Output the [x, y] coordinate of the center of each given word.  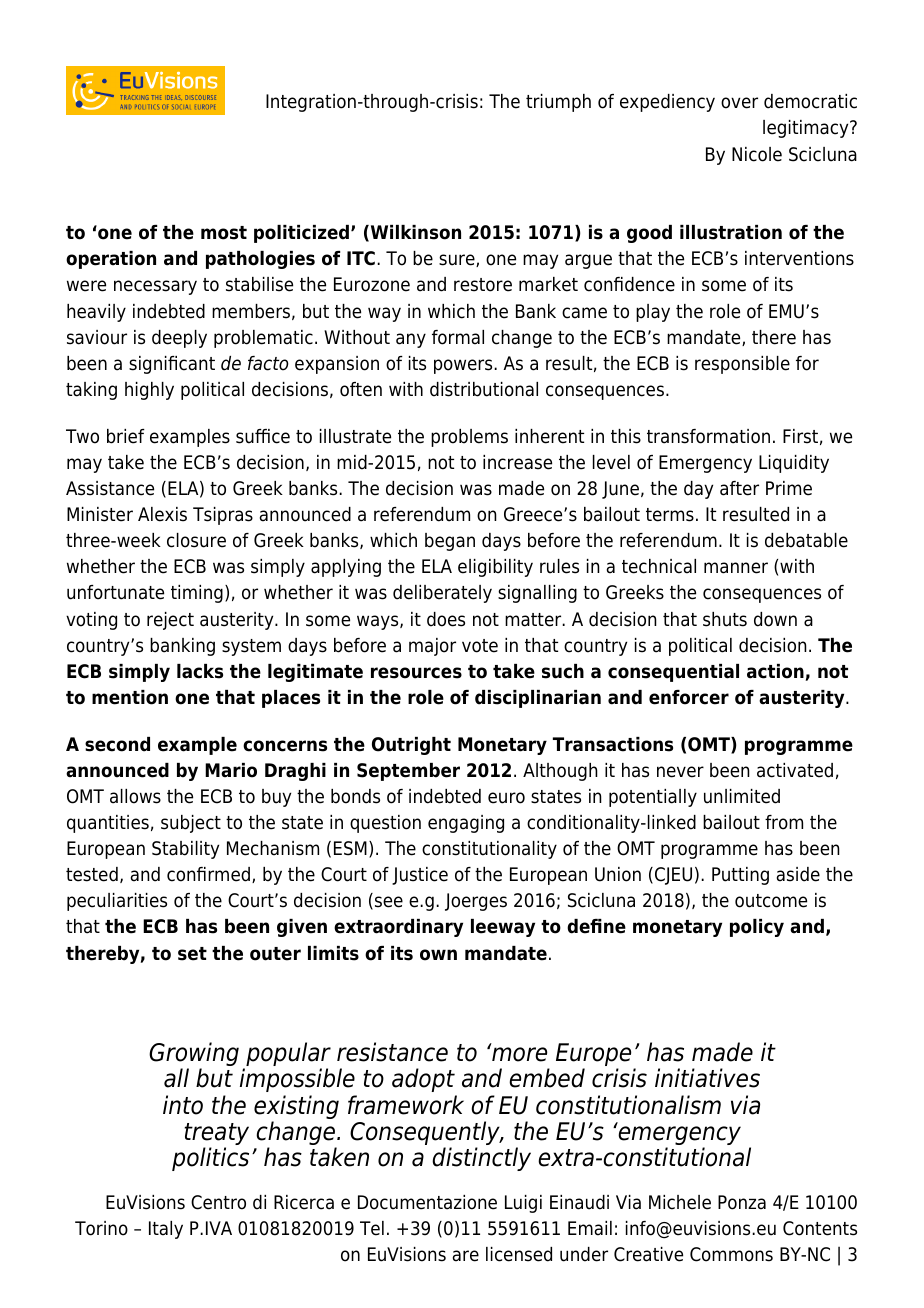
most [224, 233]
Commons [731, 1254]
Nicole [757, 154]
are [466, 1256]
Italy [166, 1230]
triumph [558, 103]
